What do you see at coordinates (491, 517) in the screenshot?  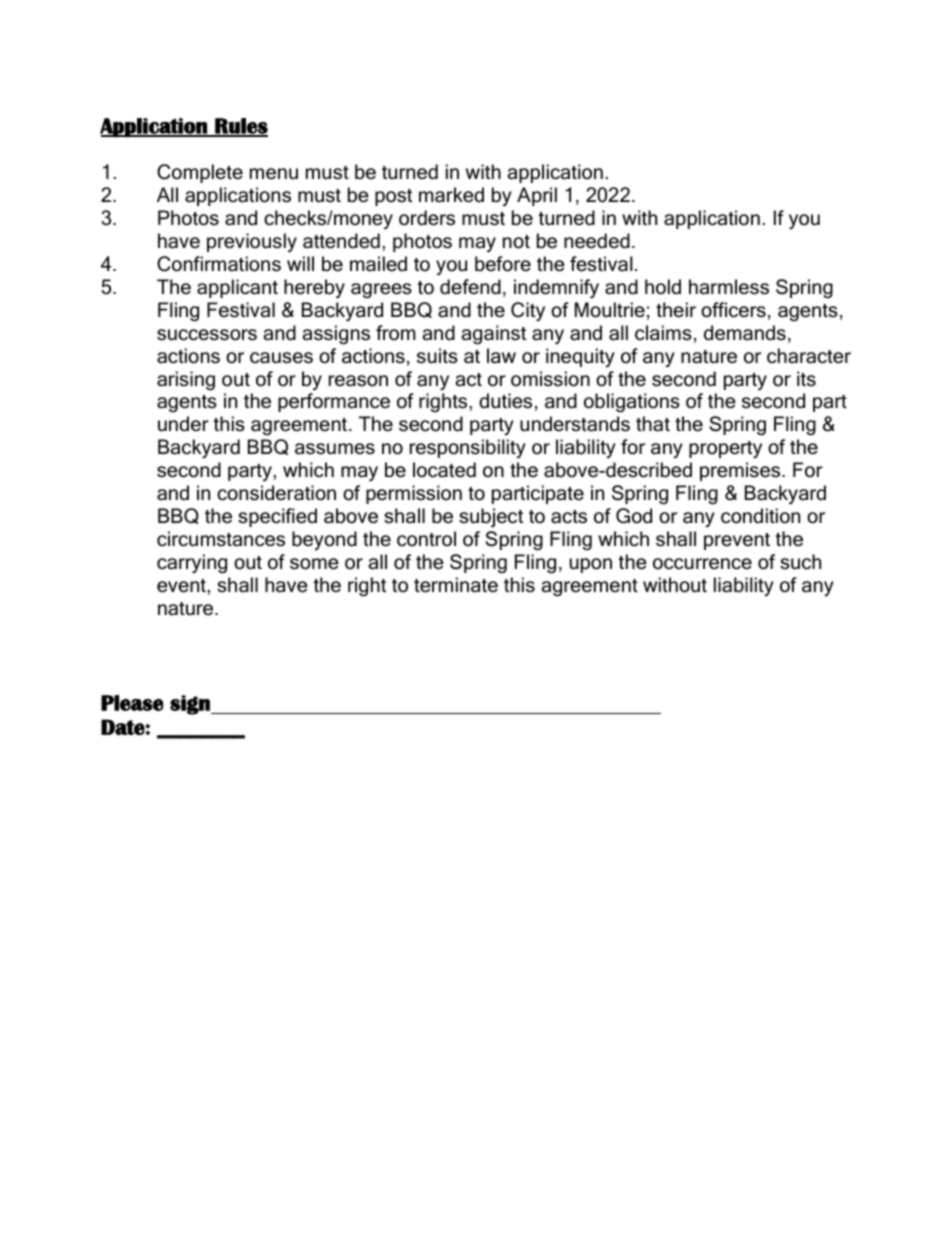 I see `subject` at bounding box center [491, 517].
